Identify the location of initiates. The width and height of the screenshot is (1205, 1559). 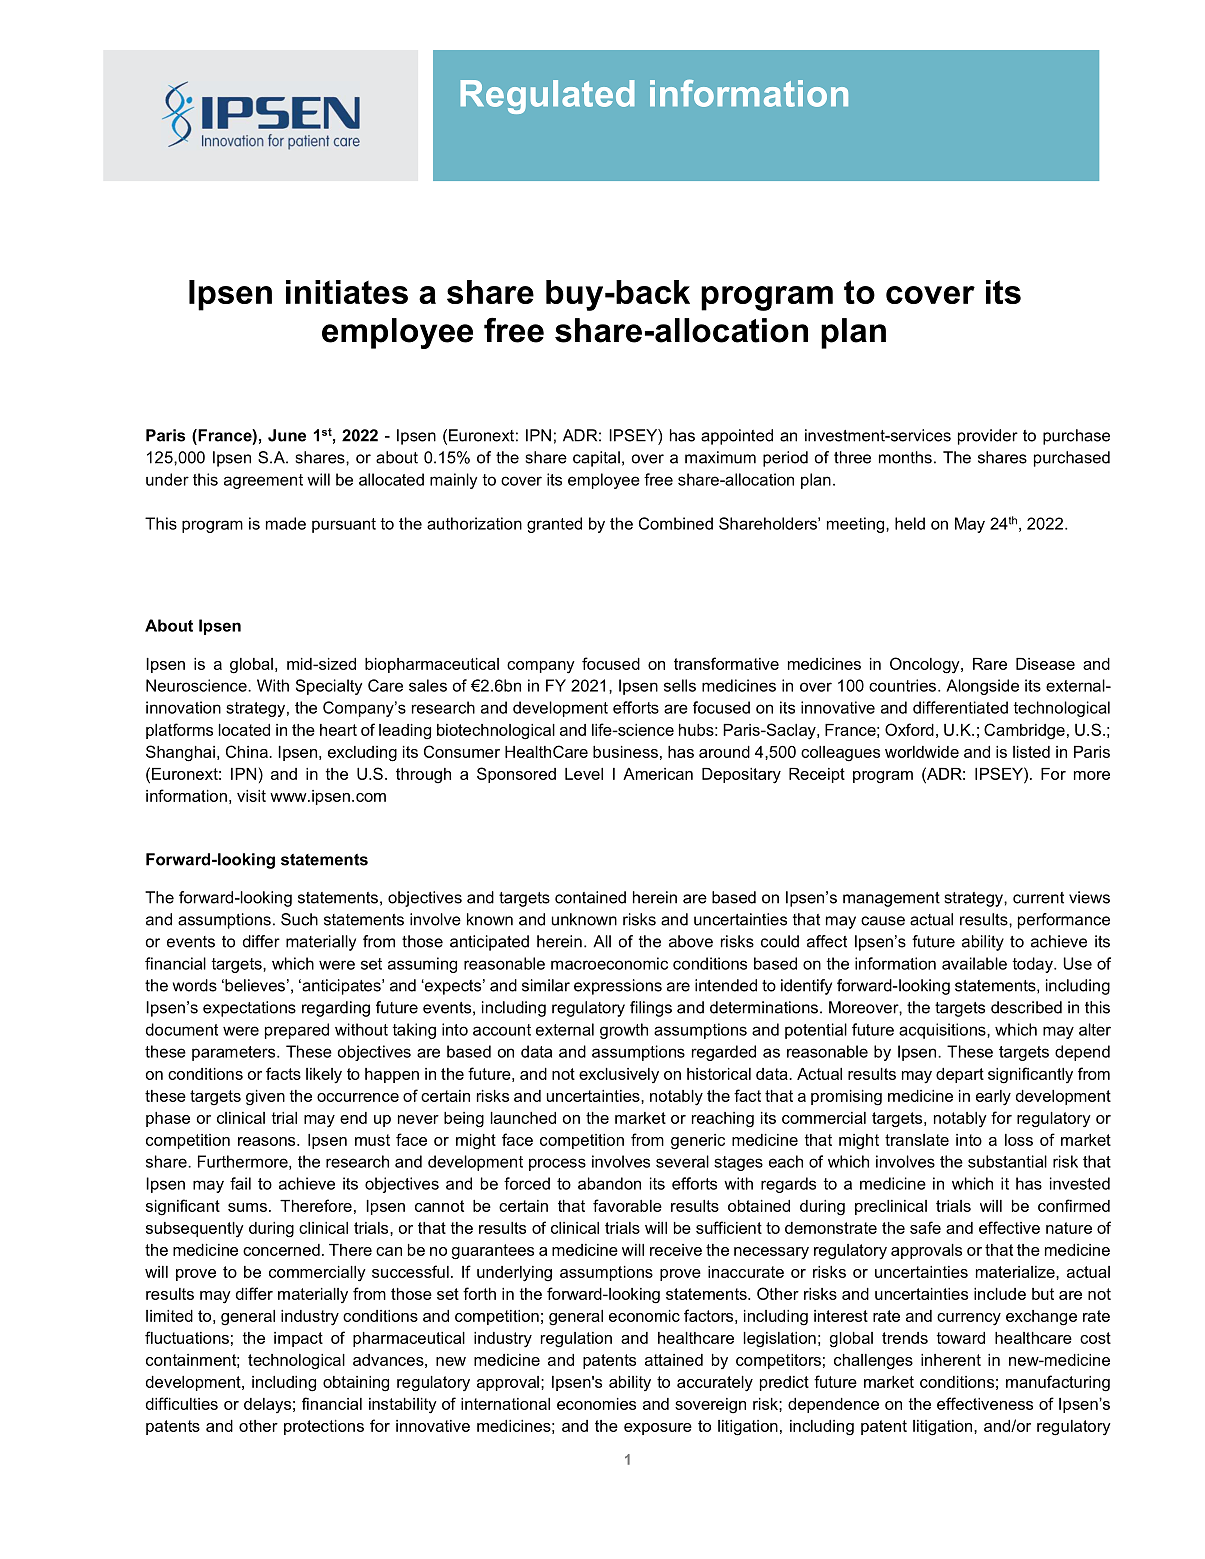
(347, 292).
